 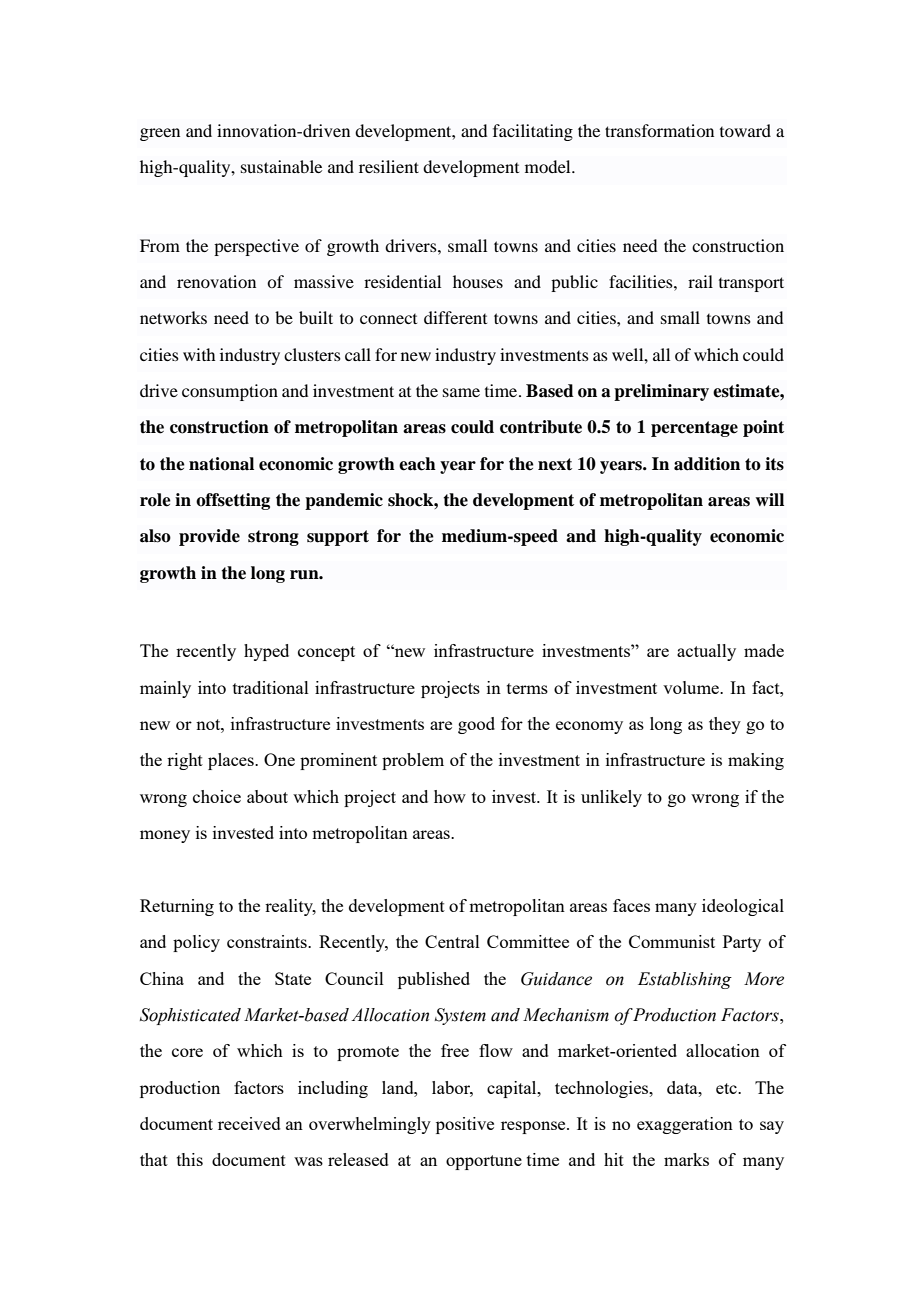 What do you see at coordinates (266, 652) in the screenshot?
I see `hyped` at bounding box center [266, 652].
